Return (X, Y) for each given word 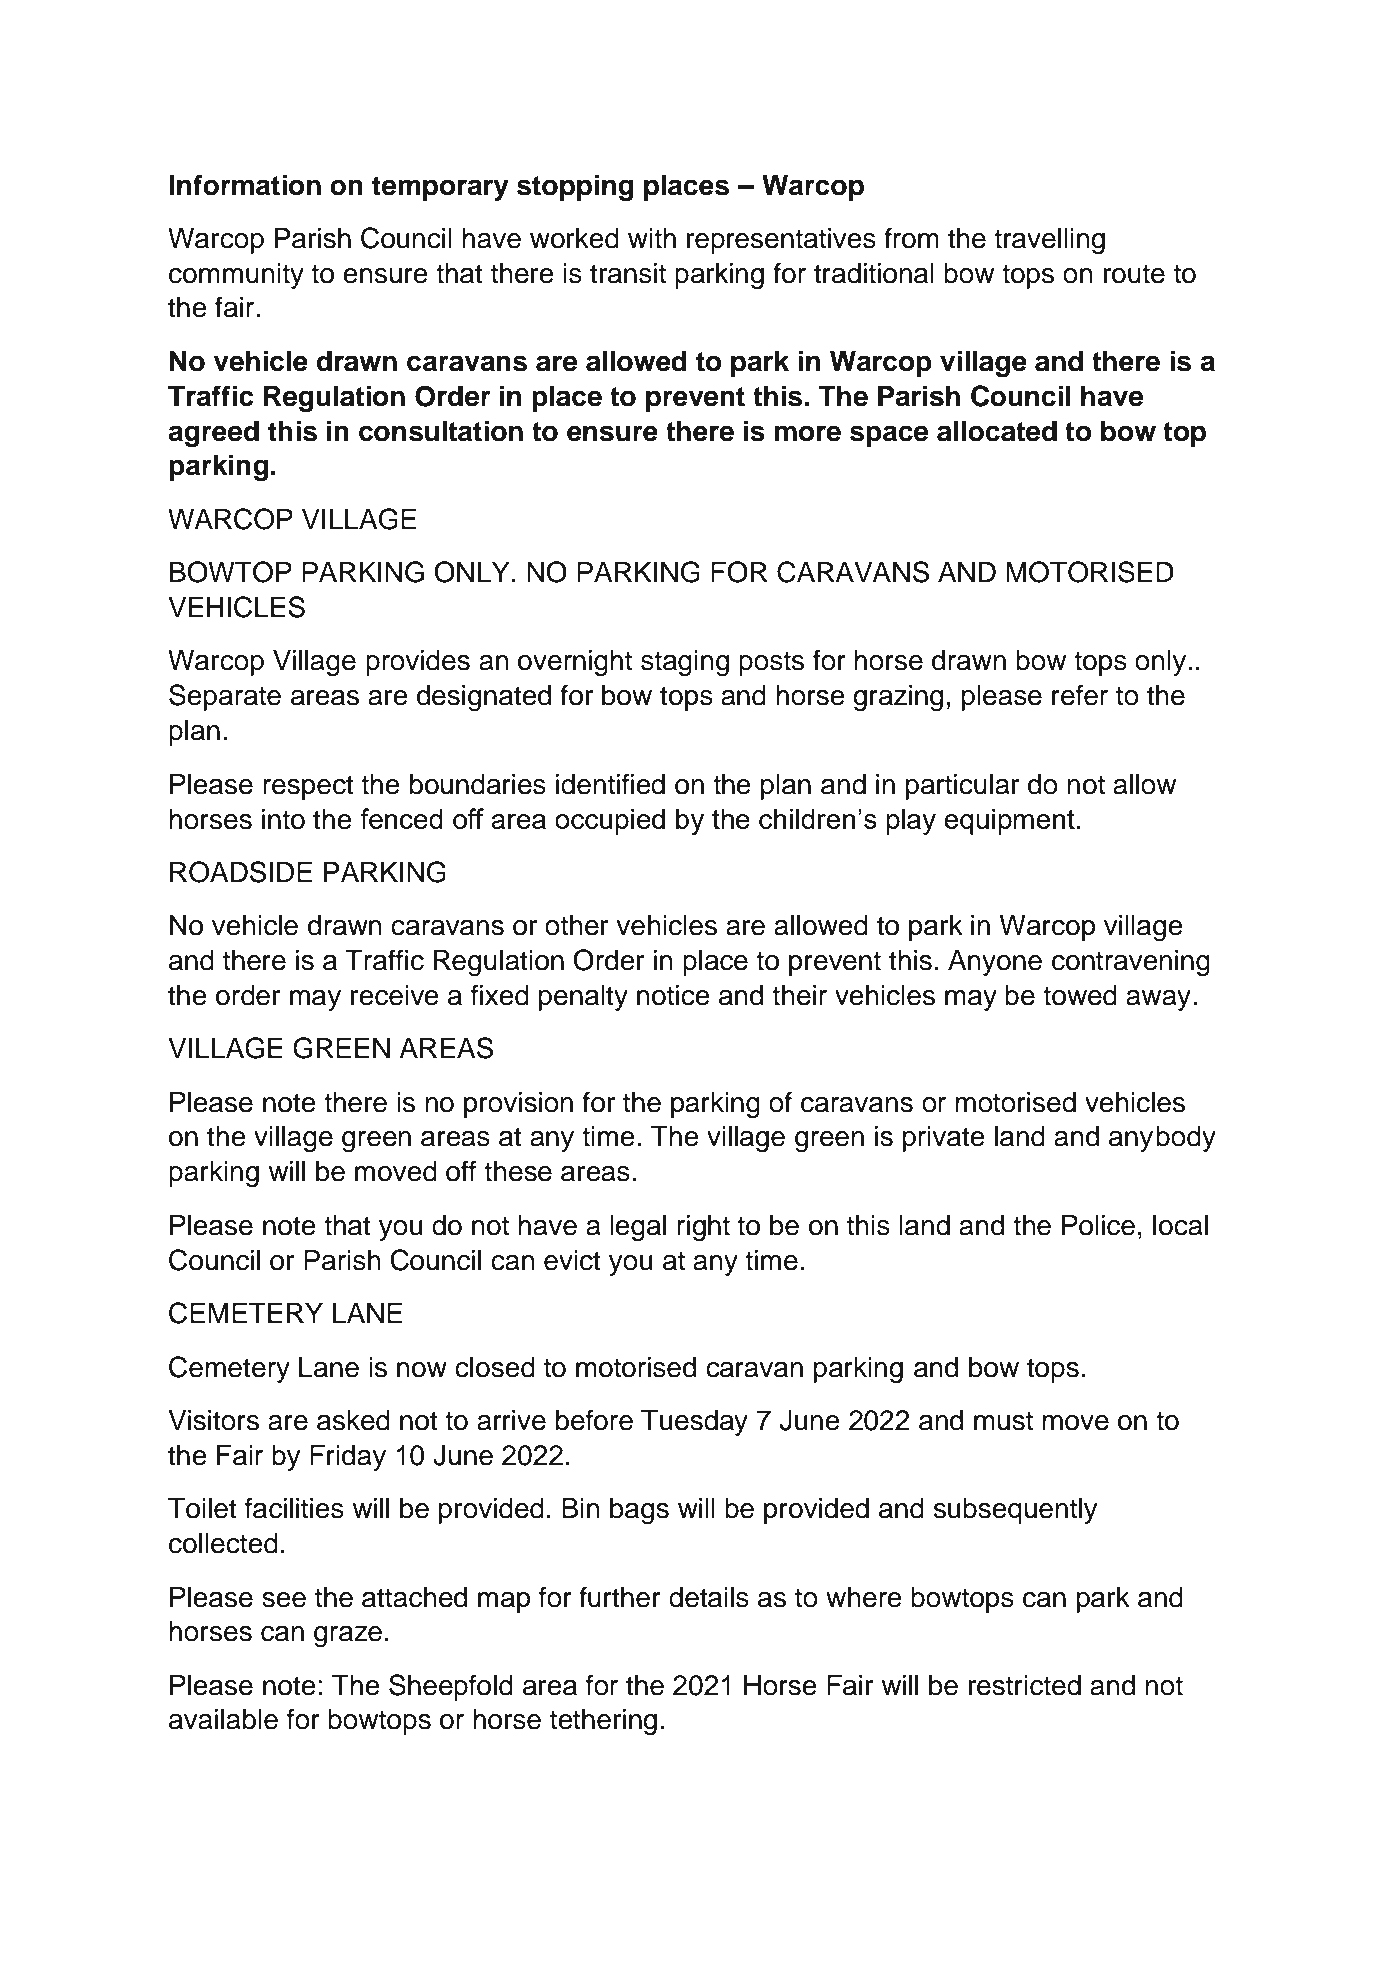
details (709, 1597)
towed (1080, 995)
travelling (1049, 241)
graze (348, 1636)
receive (395, 995)
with (652, 238)
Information (245, 185)
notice (673, 995)
